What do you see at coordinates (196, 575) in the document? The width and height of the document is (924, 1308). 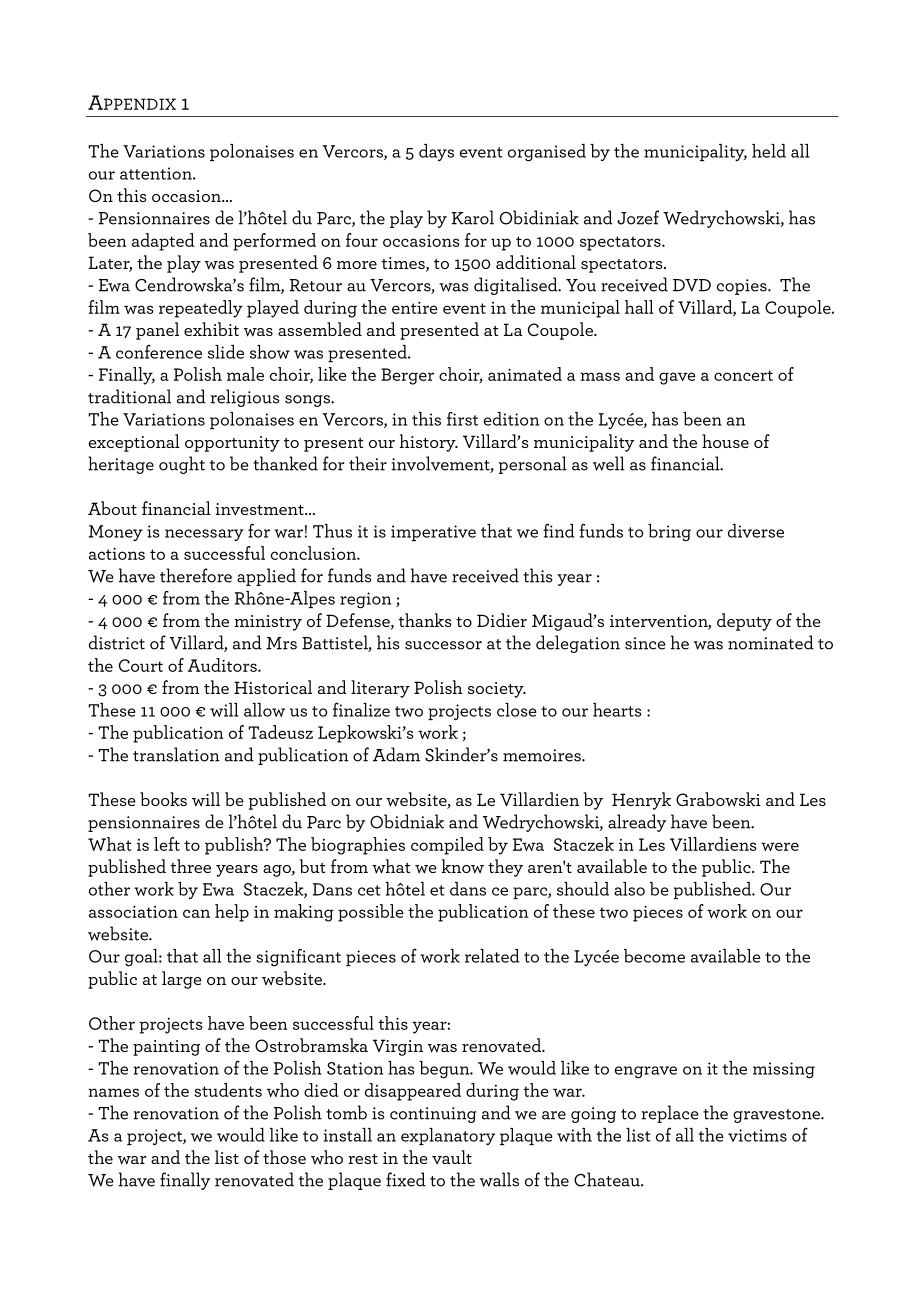 I see `therefore` at bounding box center [196, 575].
